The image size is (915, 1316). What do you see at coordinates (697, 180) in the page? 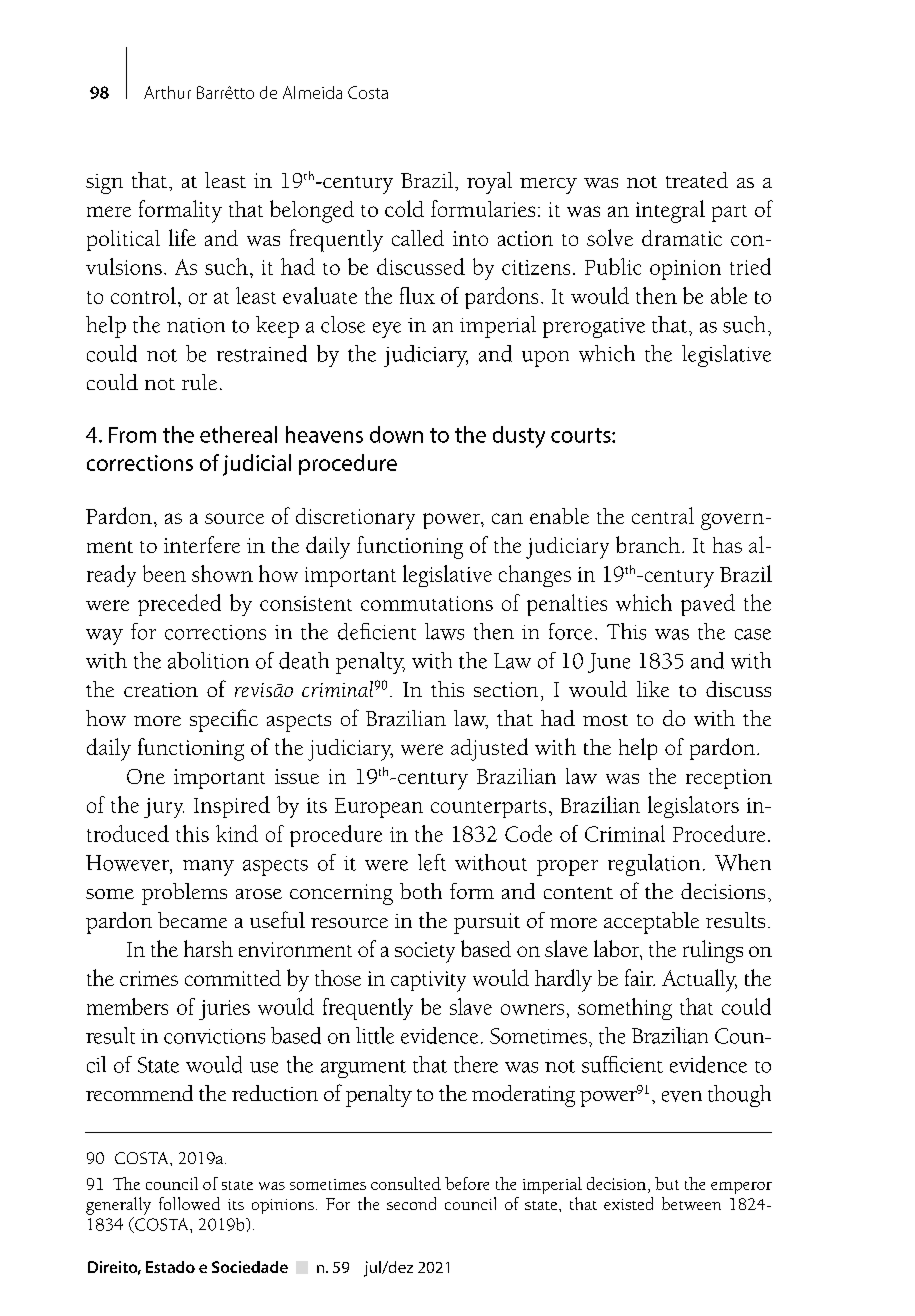
I see `treated` at bounding box center [697, 180].
